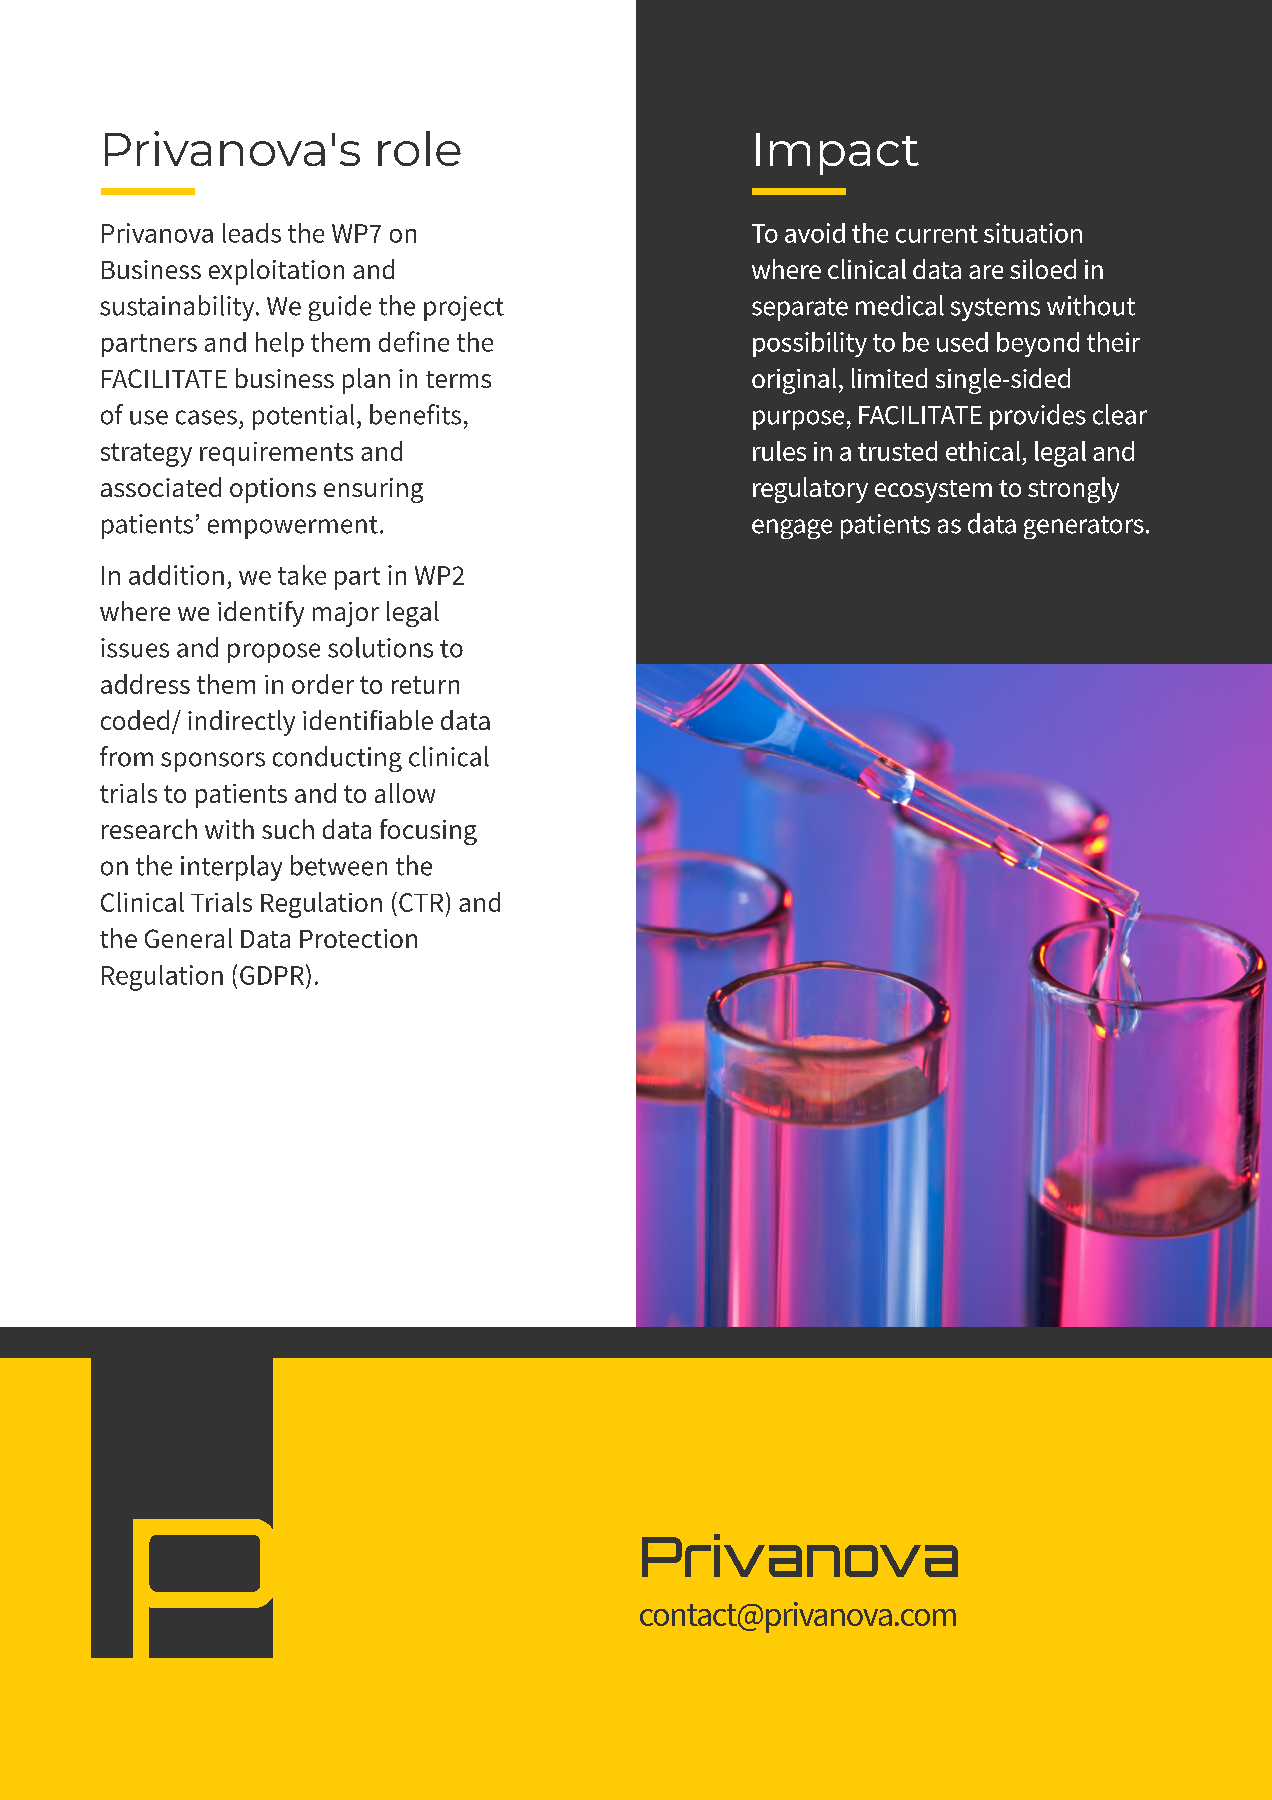  I want to click on situation, so click(1033, 233).
